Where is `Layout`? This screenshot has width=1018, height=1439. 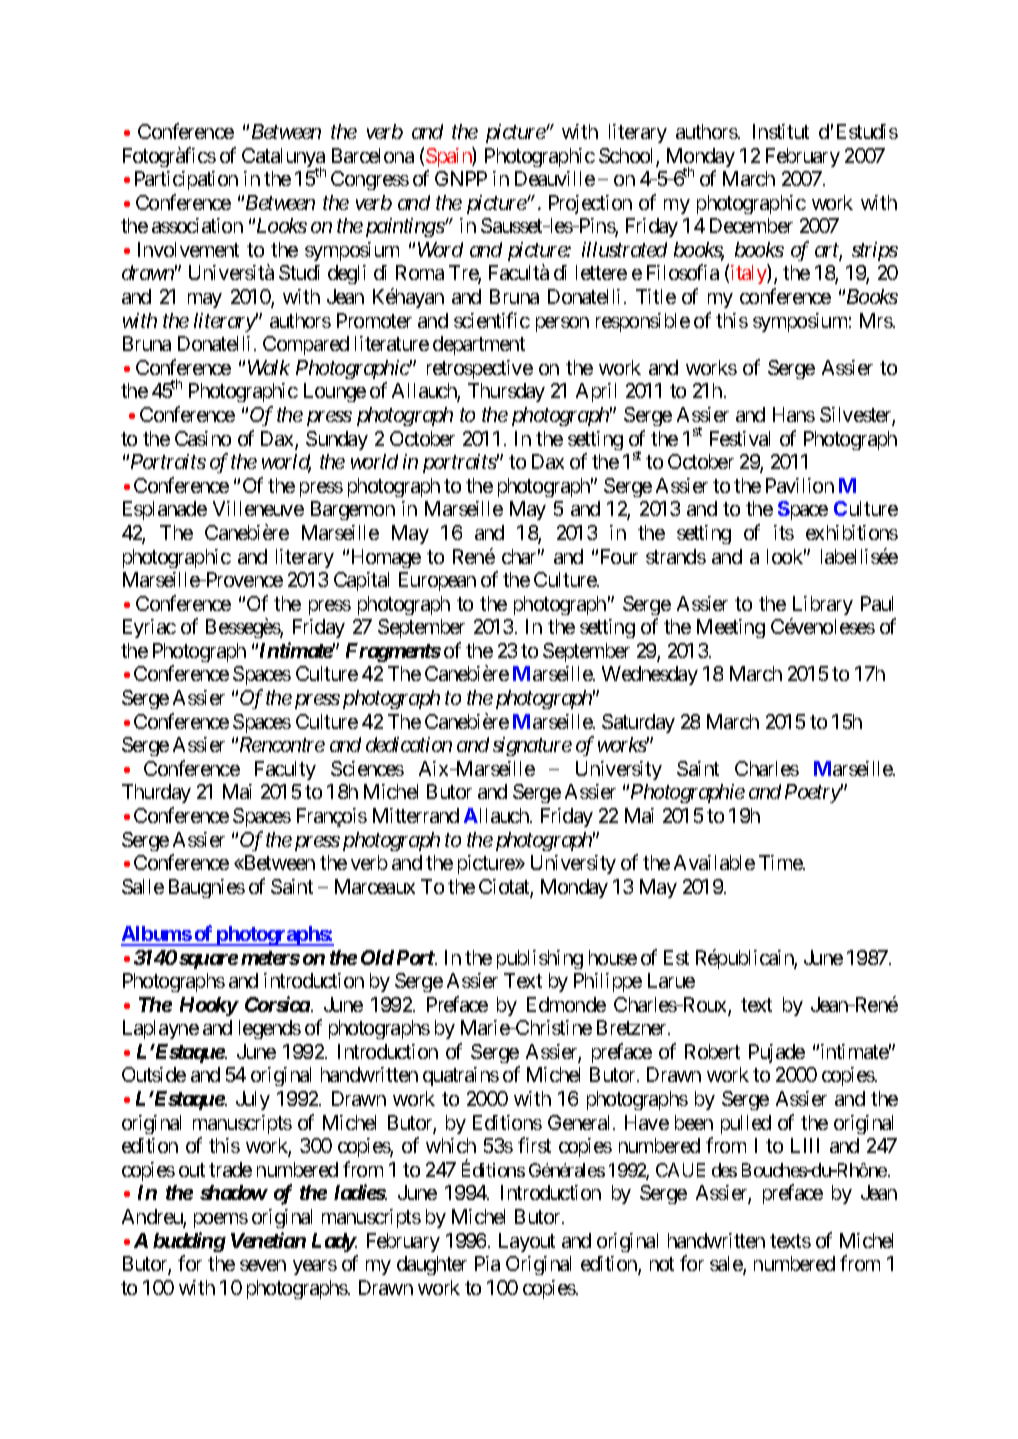 Layout is located at coordinates (527, 1242).
